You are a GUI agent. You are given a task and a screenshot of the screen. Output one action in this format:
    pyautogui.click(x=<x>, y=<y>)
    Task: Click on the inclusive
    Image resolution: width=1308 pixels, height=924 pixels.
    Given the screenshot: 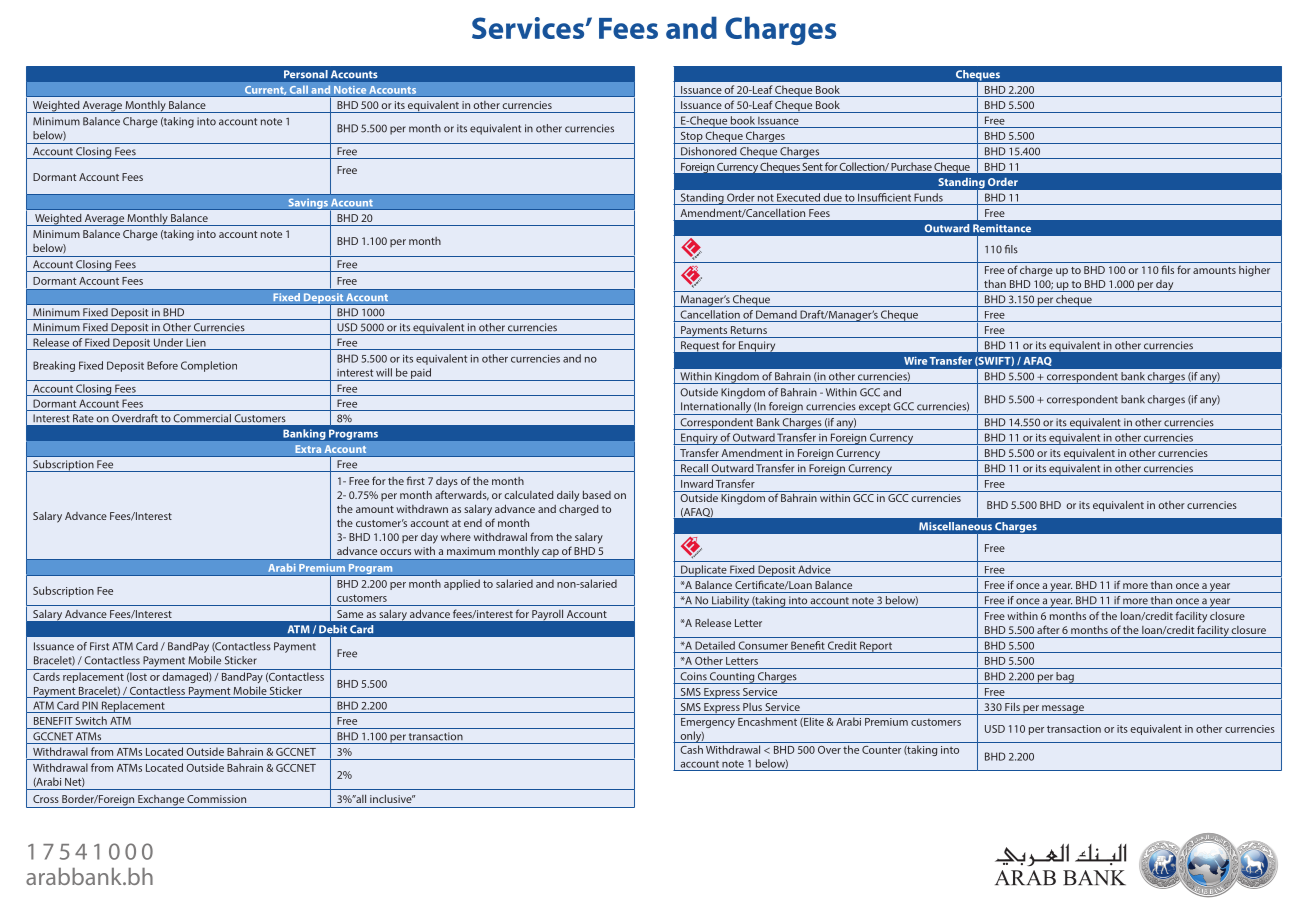 What is the action you would take?
    pyautogui.click(x=392, y=799)
